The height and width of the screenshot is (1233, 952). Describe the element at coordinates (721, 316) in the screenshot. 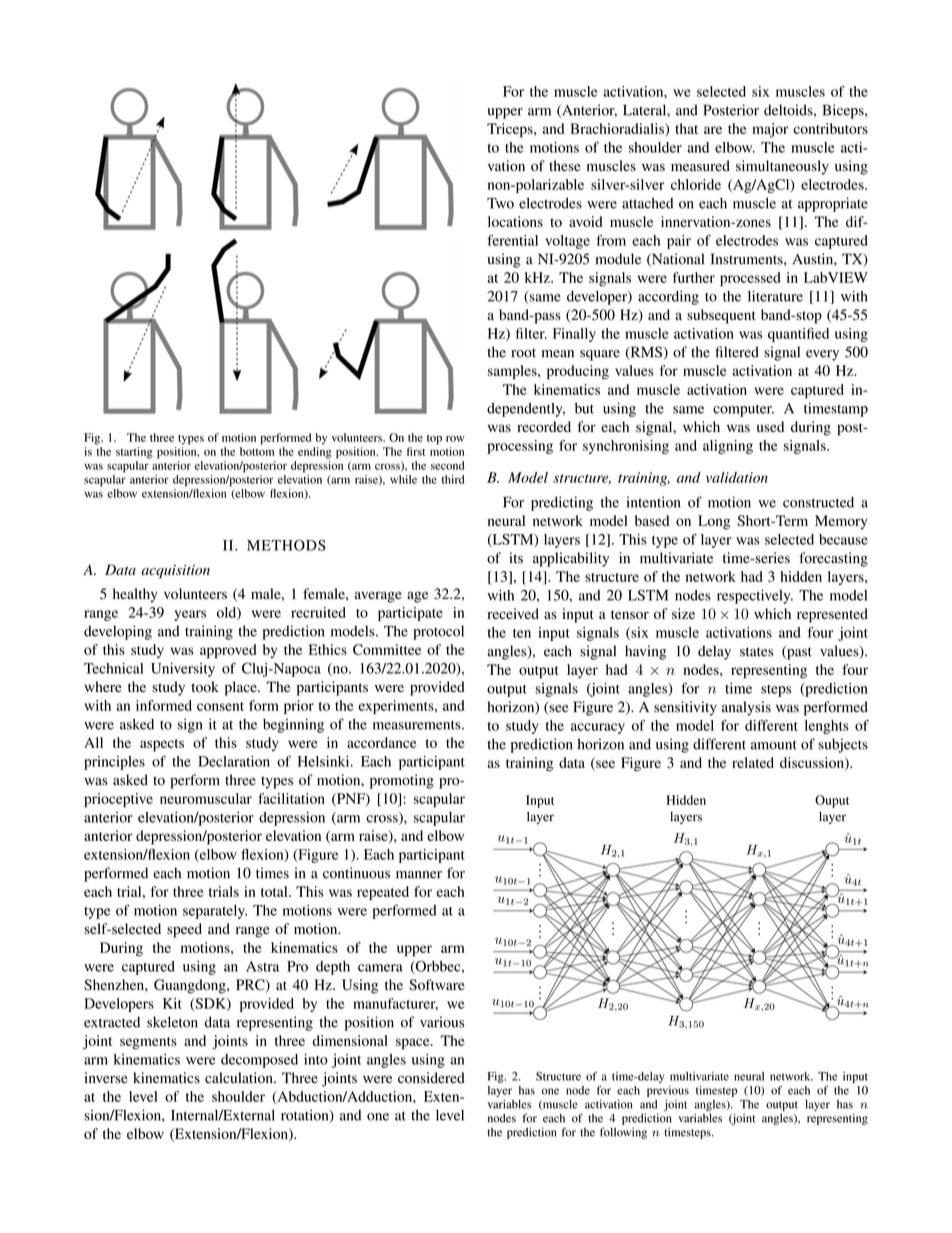

I see `subsequent` at that location.
